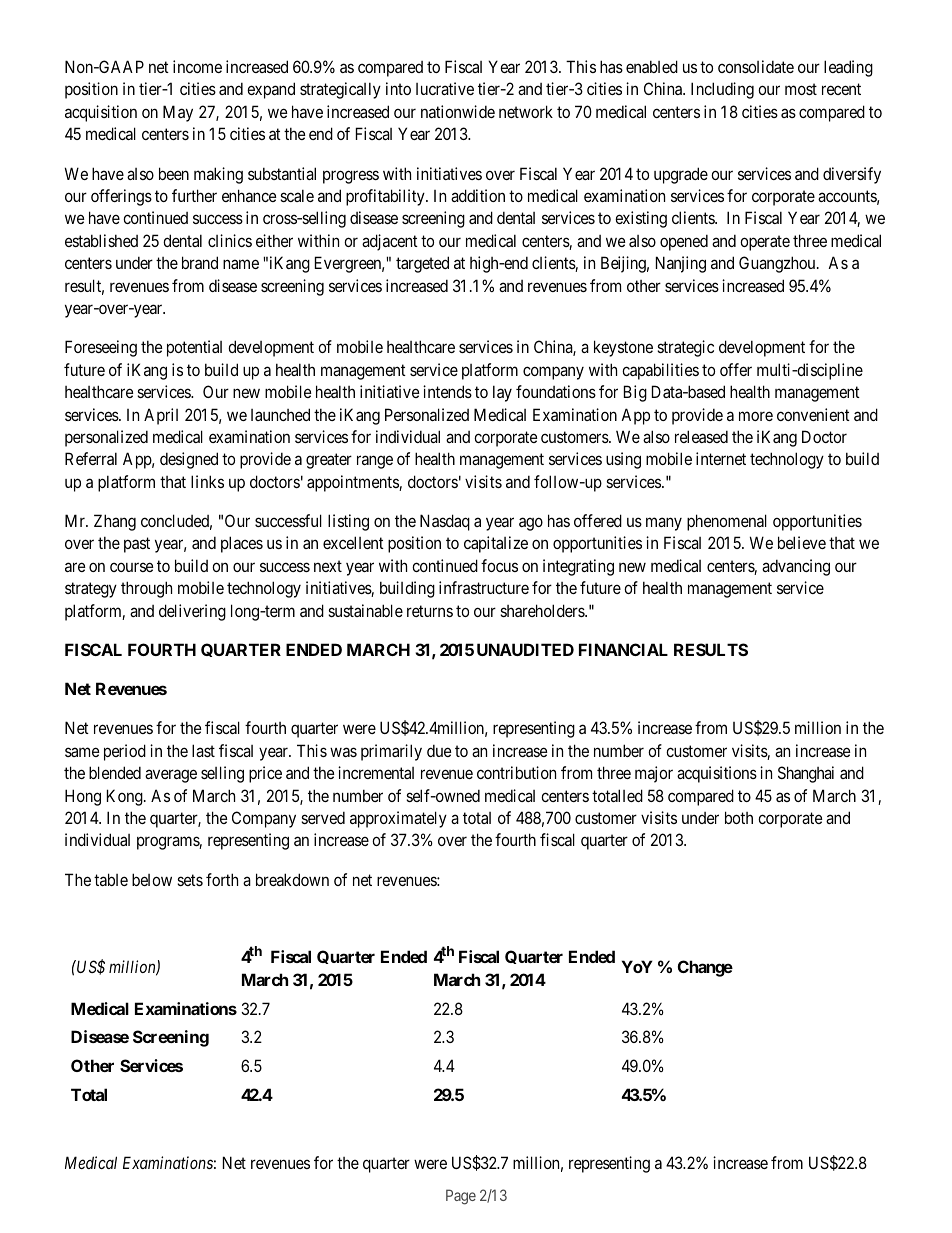  Describe the element at coordinates (458, 111) in the page. I see `nationwide` at that location.
